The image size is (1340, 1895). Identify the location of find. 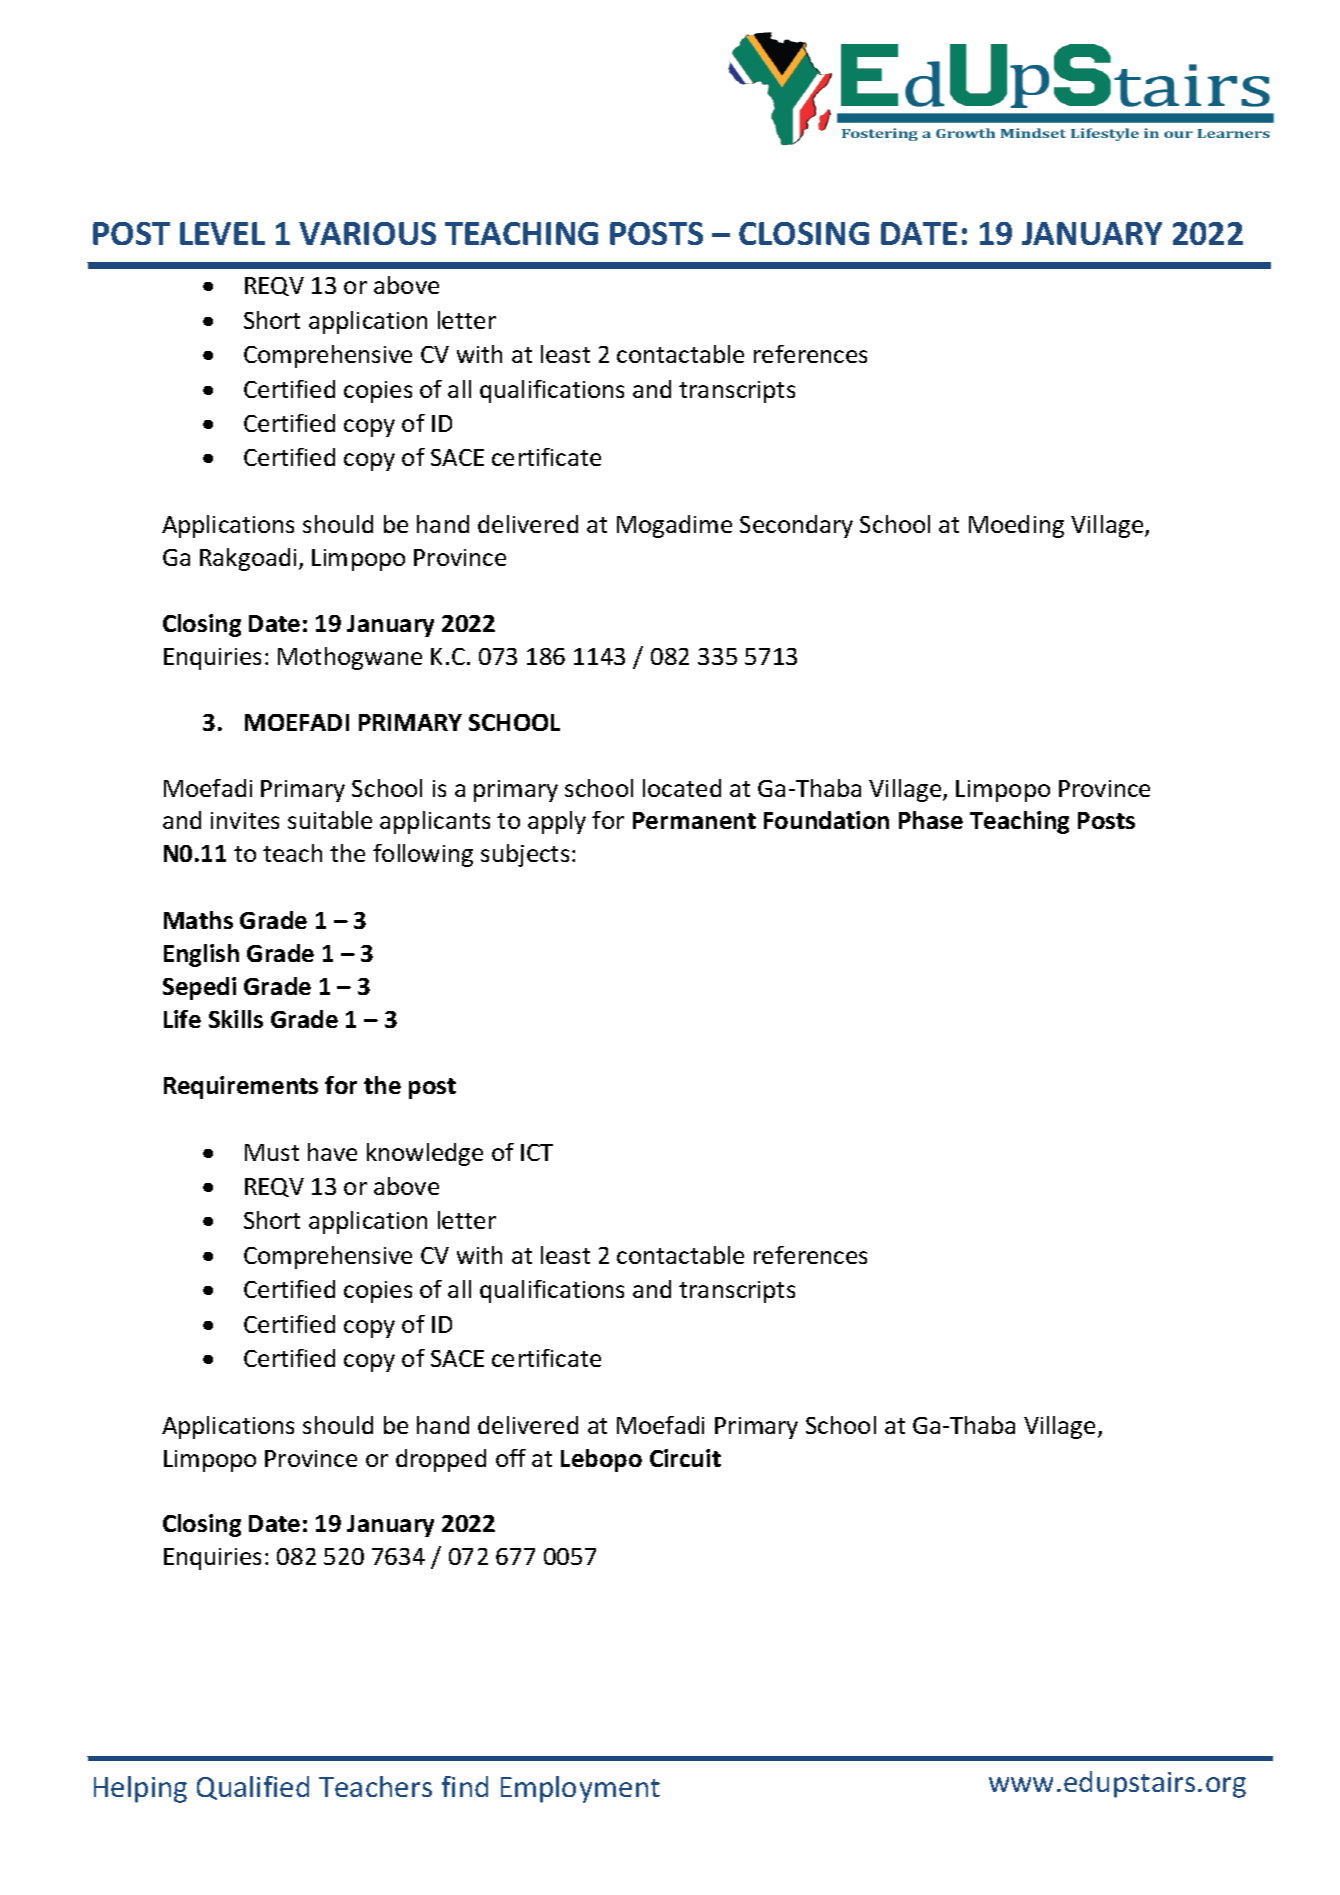
(465, 1786).
